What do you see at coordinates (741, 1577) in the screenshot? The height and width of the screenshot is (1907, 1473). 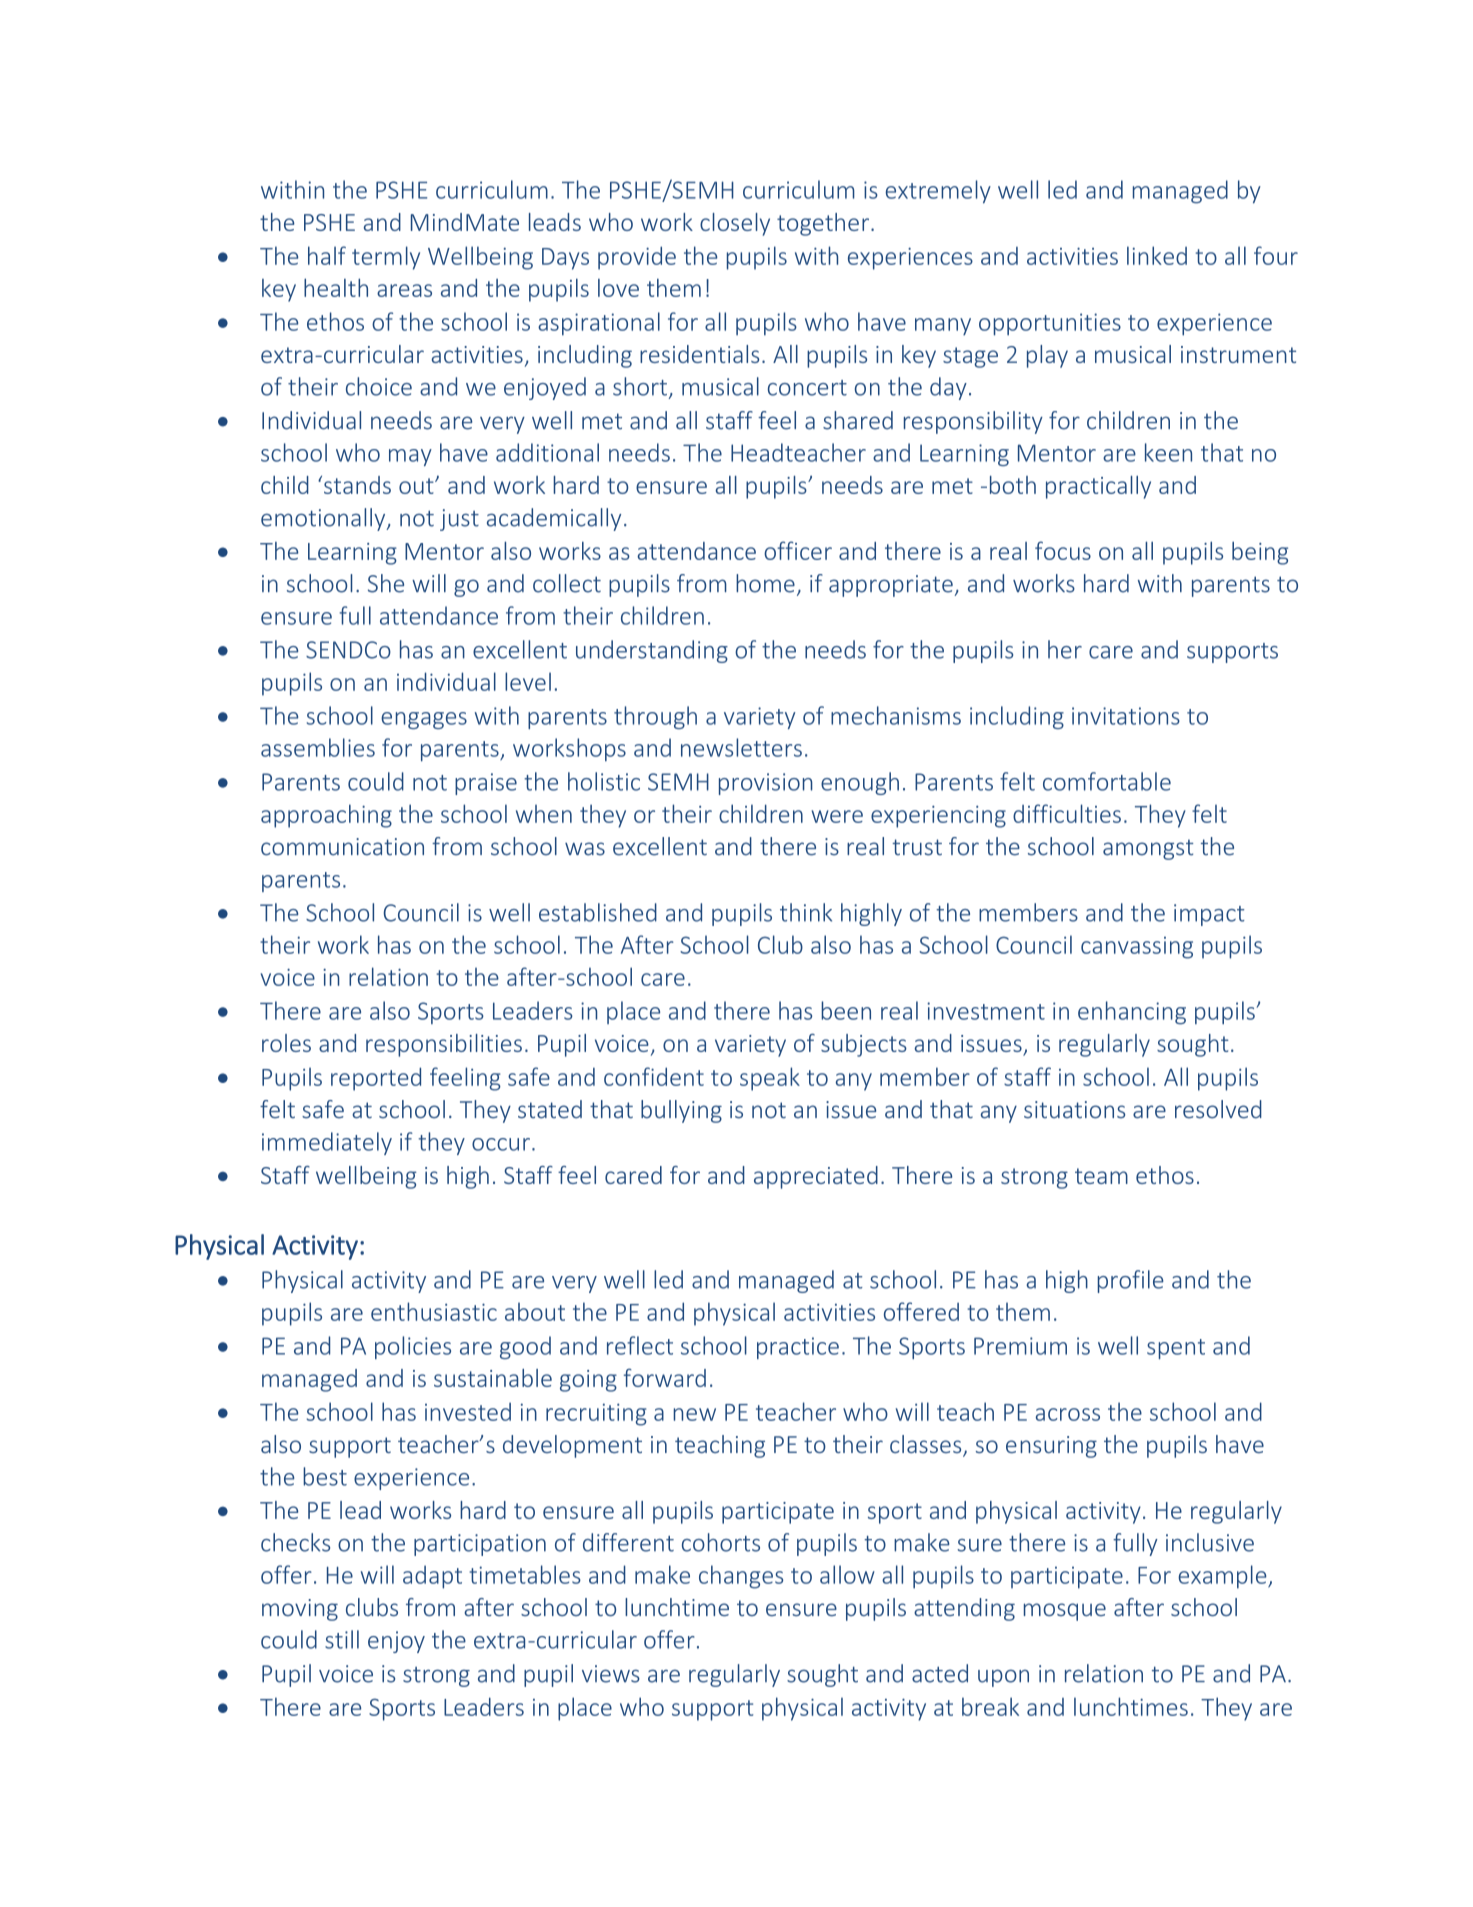 I see `changes` at bounding box center [741, 1577].
